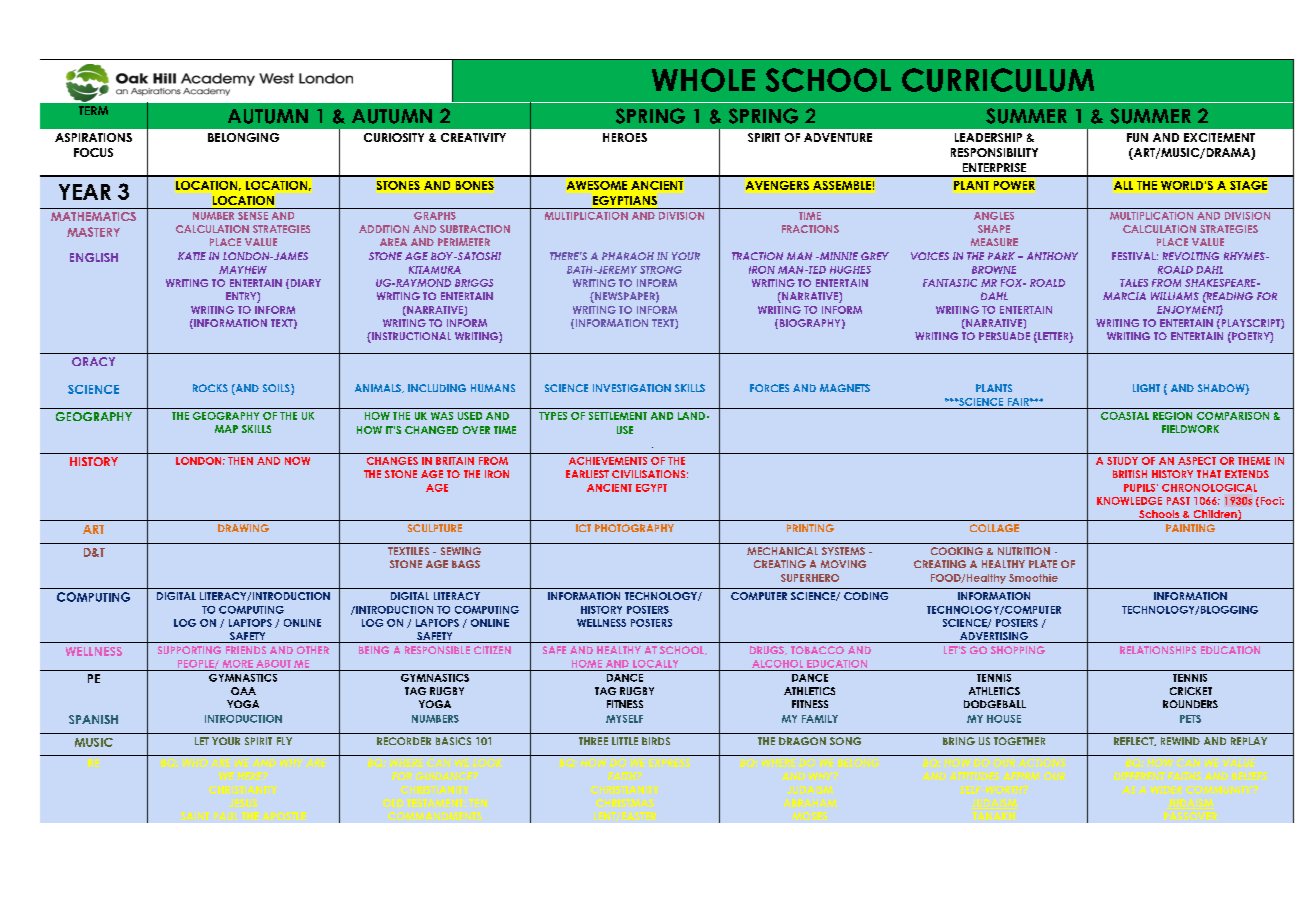 This screenshot has width=1308, height=924. Describe the element at coordinates (243, 528) in the screenshot. I see `DRAWING` at that location.
